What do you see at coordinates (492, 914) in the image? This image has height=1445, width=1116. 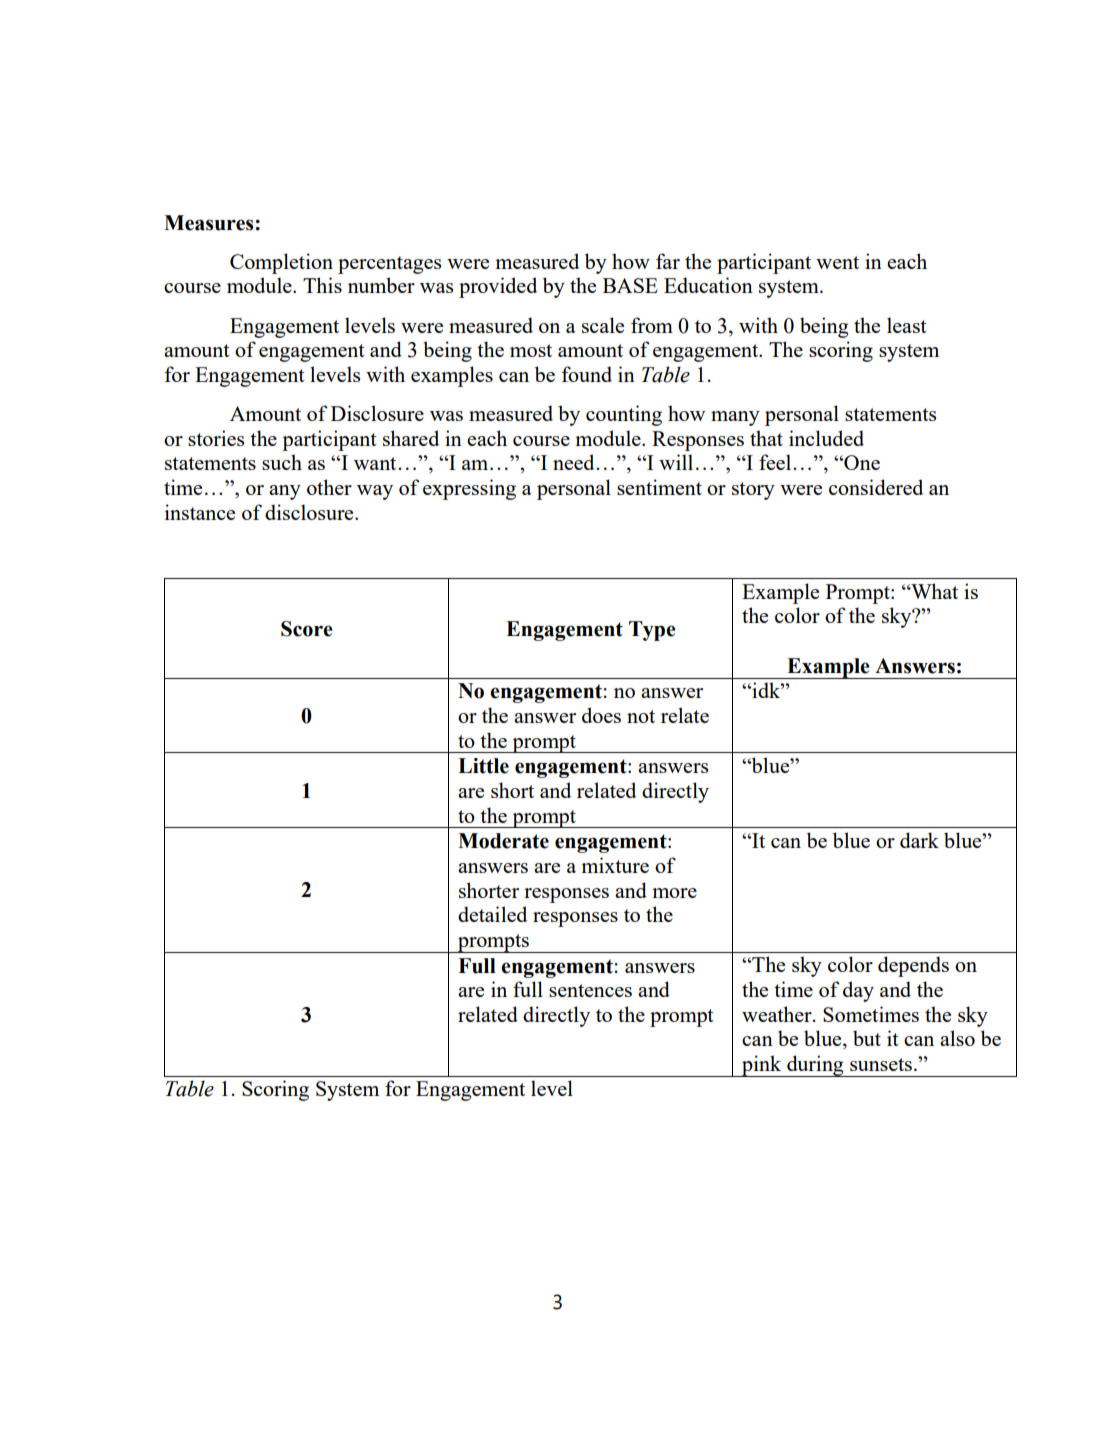 I see `detailed` at bounding box center [492, 914].
